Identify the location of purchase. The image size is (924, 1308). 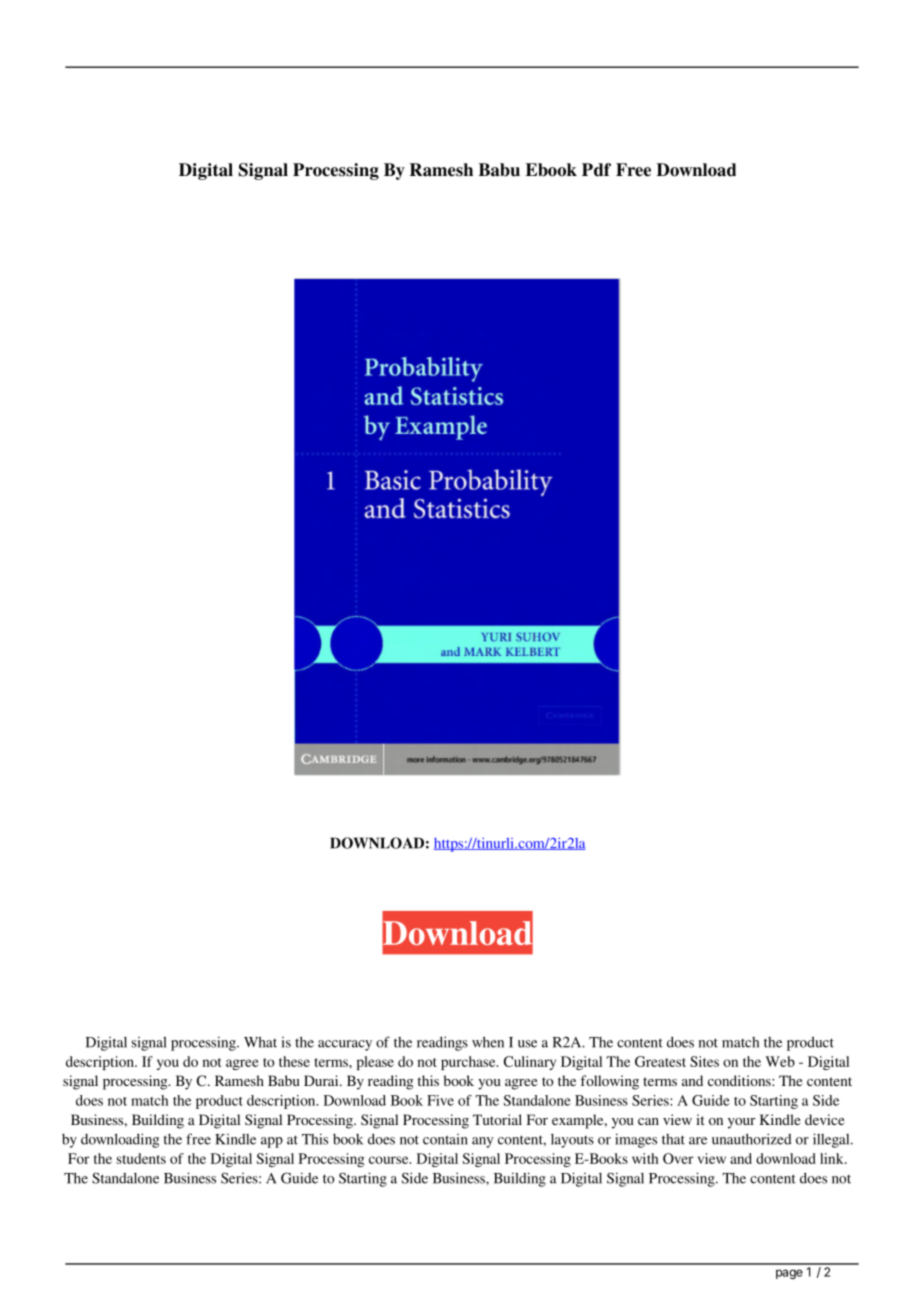
(469, 1063).
